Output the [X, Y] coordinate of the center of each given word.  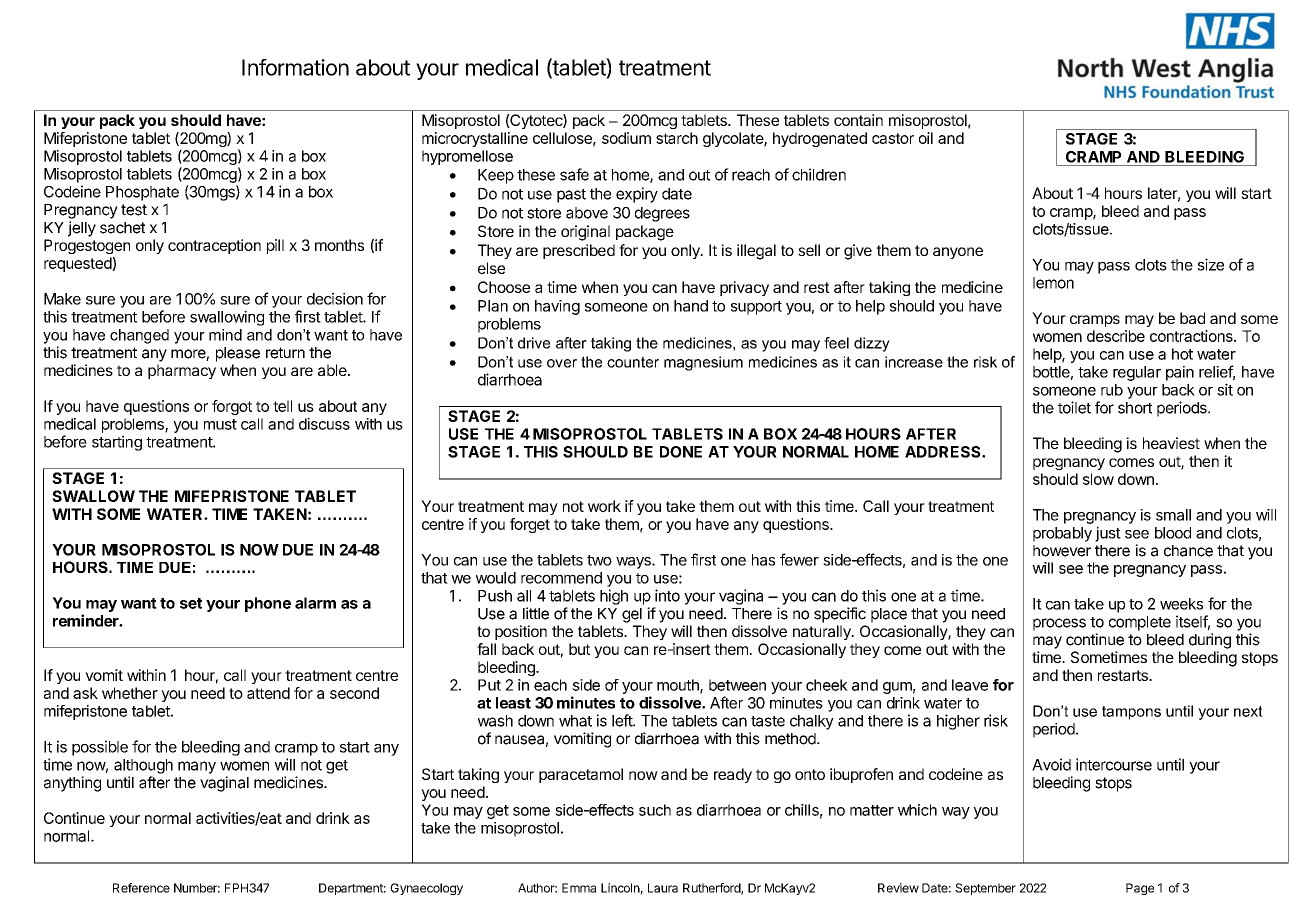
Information [295, 67]
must [220, 424]
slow [1098, 479]
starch [677, 138]
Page [1140, 889]
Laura [663, 888]
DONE [681, 452]
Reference [141, 888]
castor [893, 138]
